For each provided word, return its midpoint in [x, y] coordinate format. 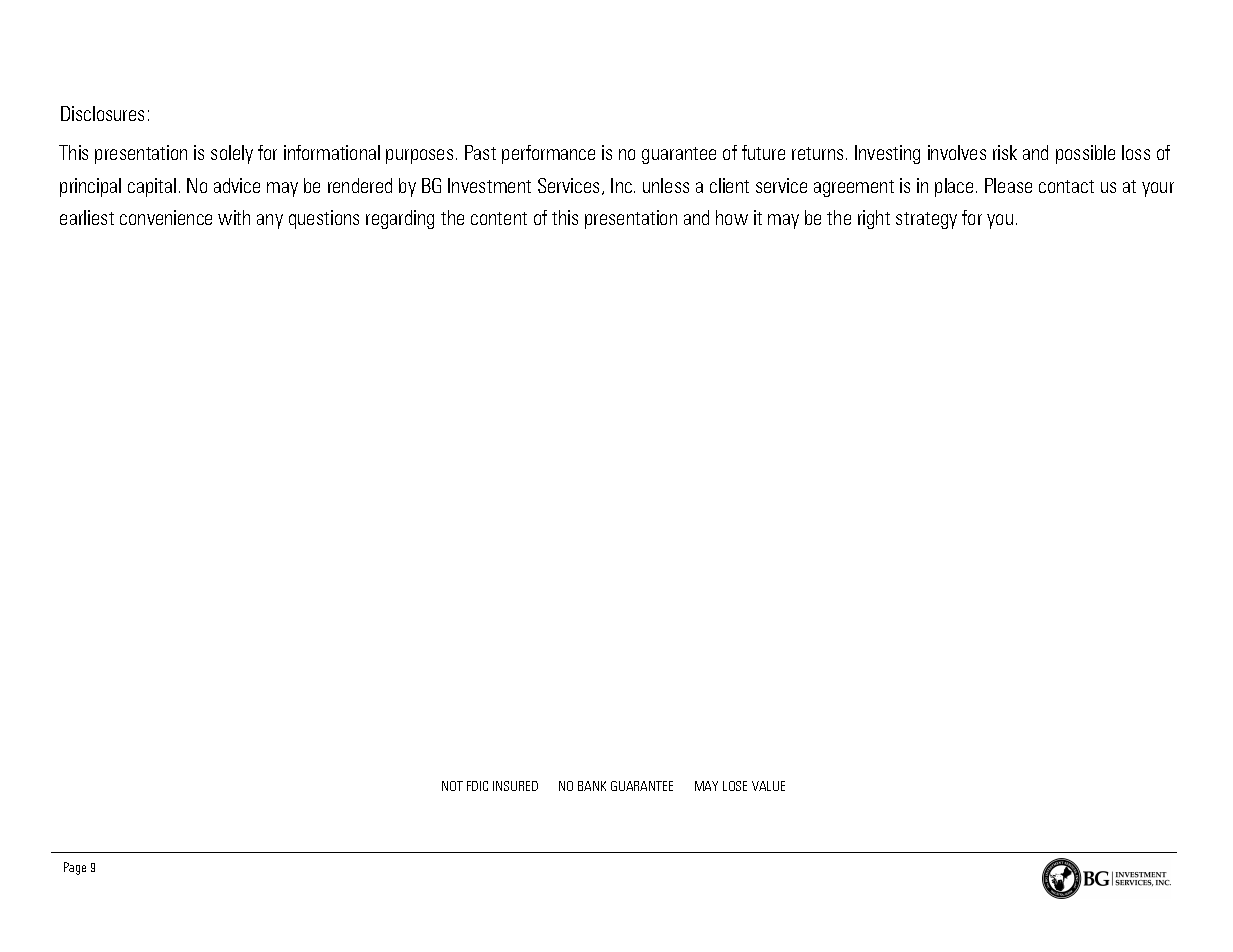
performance [548, 154]
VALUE [768, 786]
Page [75, 868]
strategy [926, 220]
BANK [592, 786]
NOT [452, 786]
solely [232, 154]
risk [1005, 152]
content [499, 218]
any [270, 221]
